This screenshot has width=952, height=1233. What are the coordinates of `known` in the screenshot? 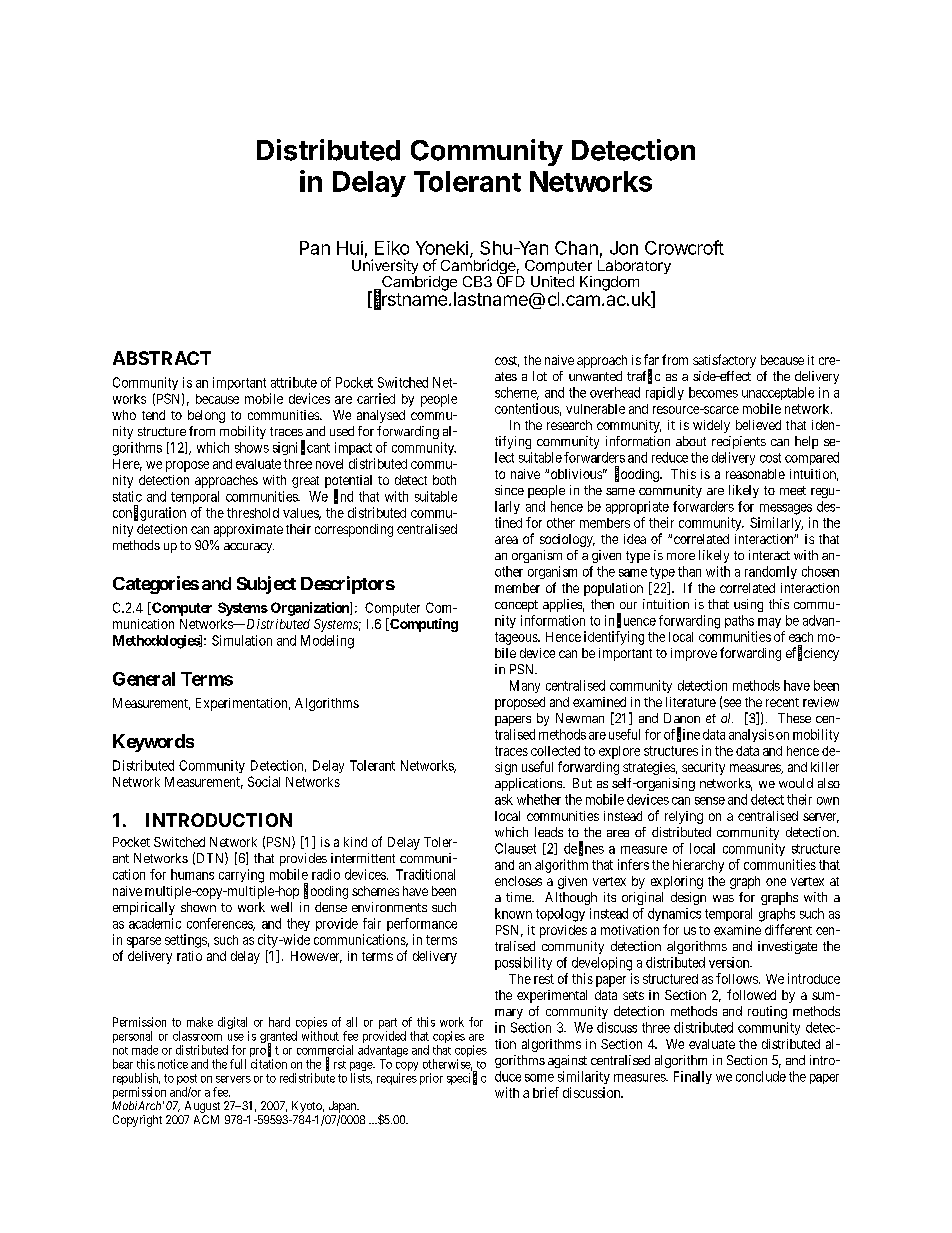 It's located at (513, 913).
